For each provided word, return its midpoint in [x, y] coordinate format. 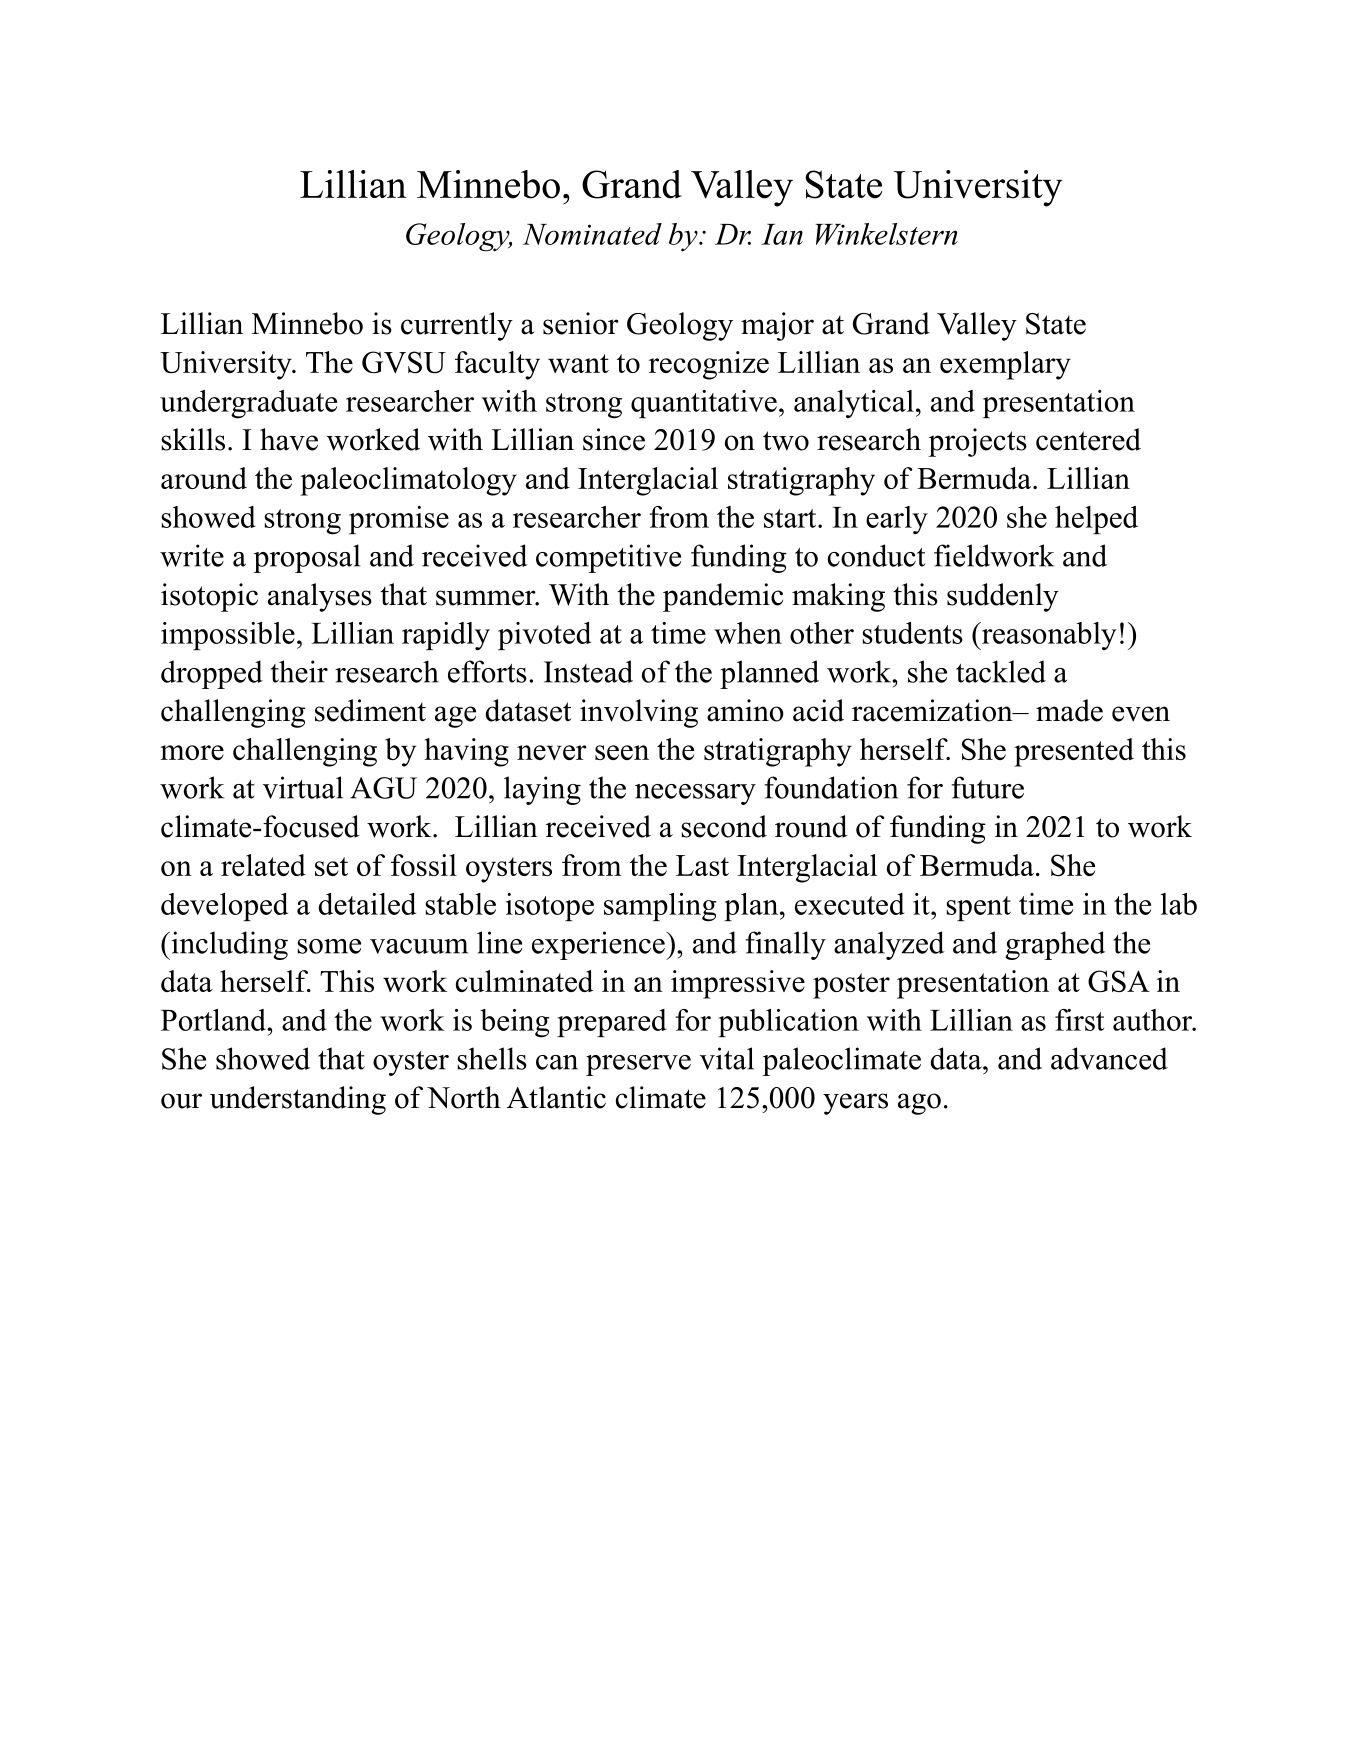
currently [457, 326]
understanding [298, 1100]
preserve [638, 1065]
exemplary [1005, 365]
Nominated [592, 234]
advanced [1109, 1058]
